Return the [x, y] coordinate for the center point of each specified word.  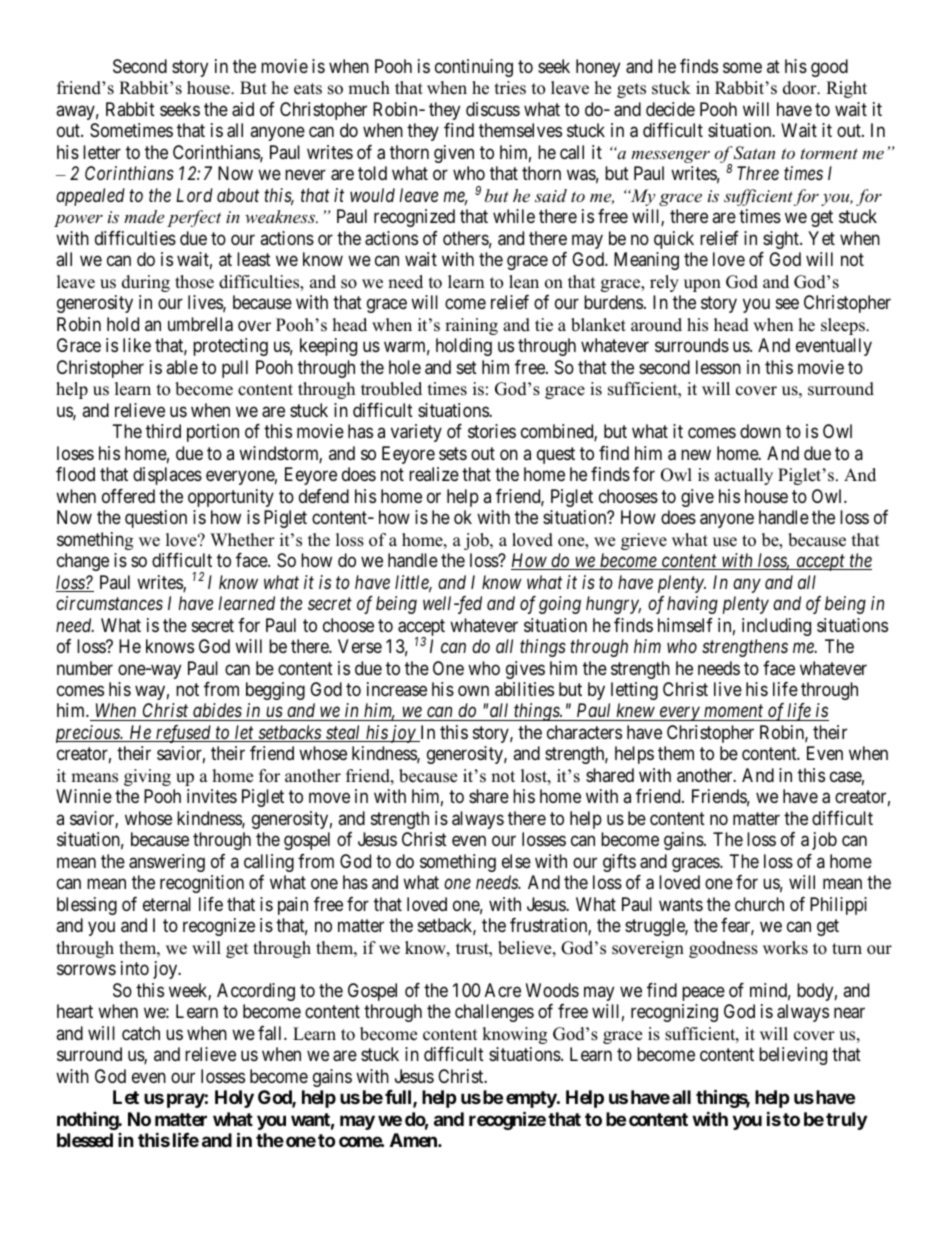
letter [102, 152]
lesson [718, 367]
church [759, 904]
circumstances [109, 603]
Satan [754, 153]
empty [532, 1099]
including [776, 627]
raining [471, 326]
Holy [234, 1099]
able [182, 367]
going [560, 605]
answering [167, 863]
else [516, 861]
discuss [493, 109]
